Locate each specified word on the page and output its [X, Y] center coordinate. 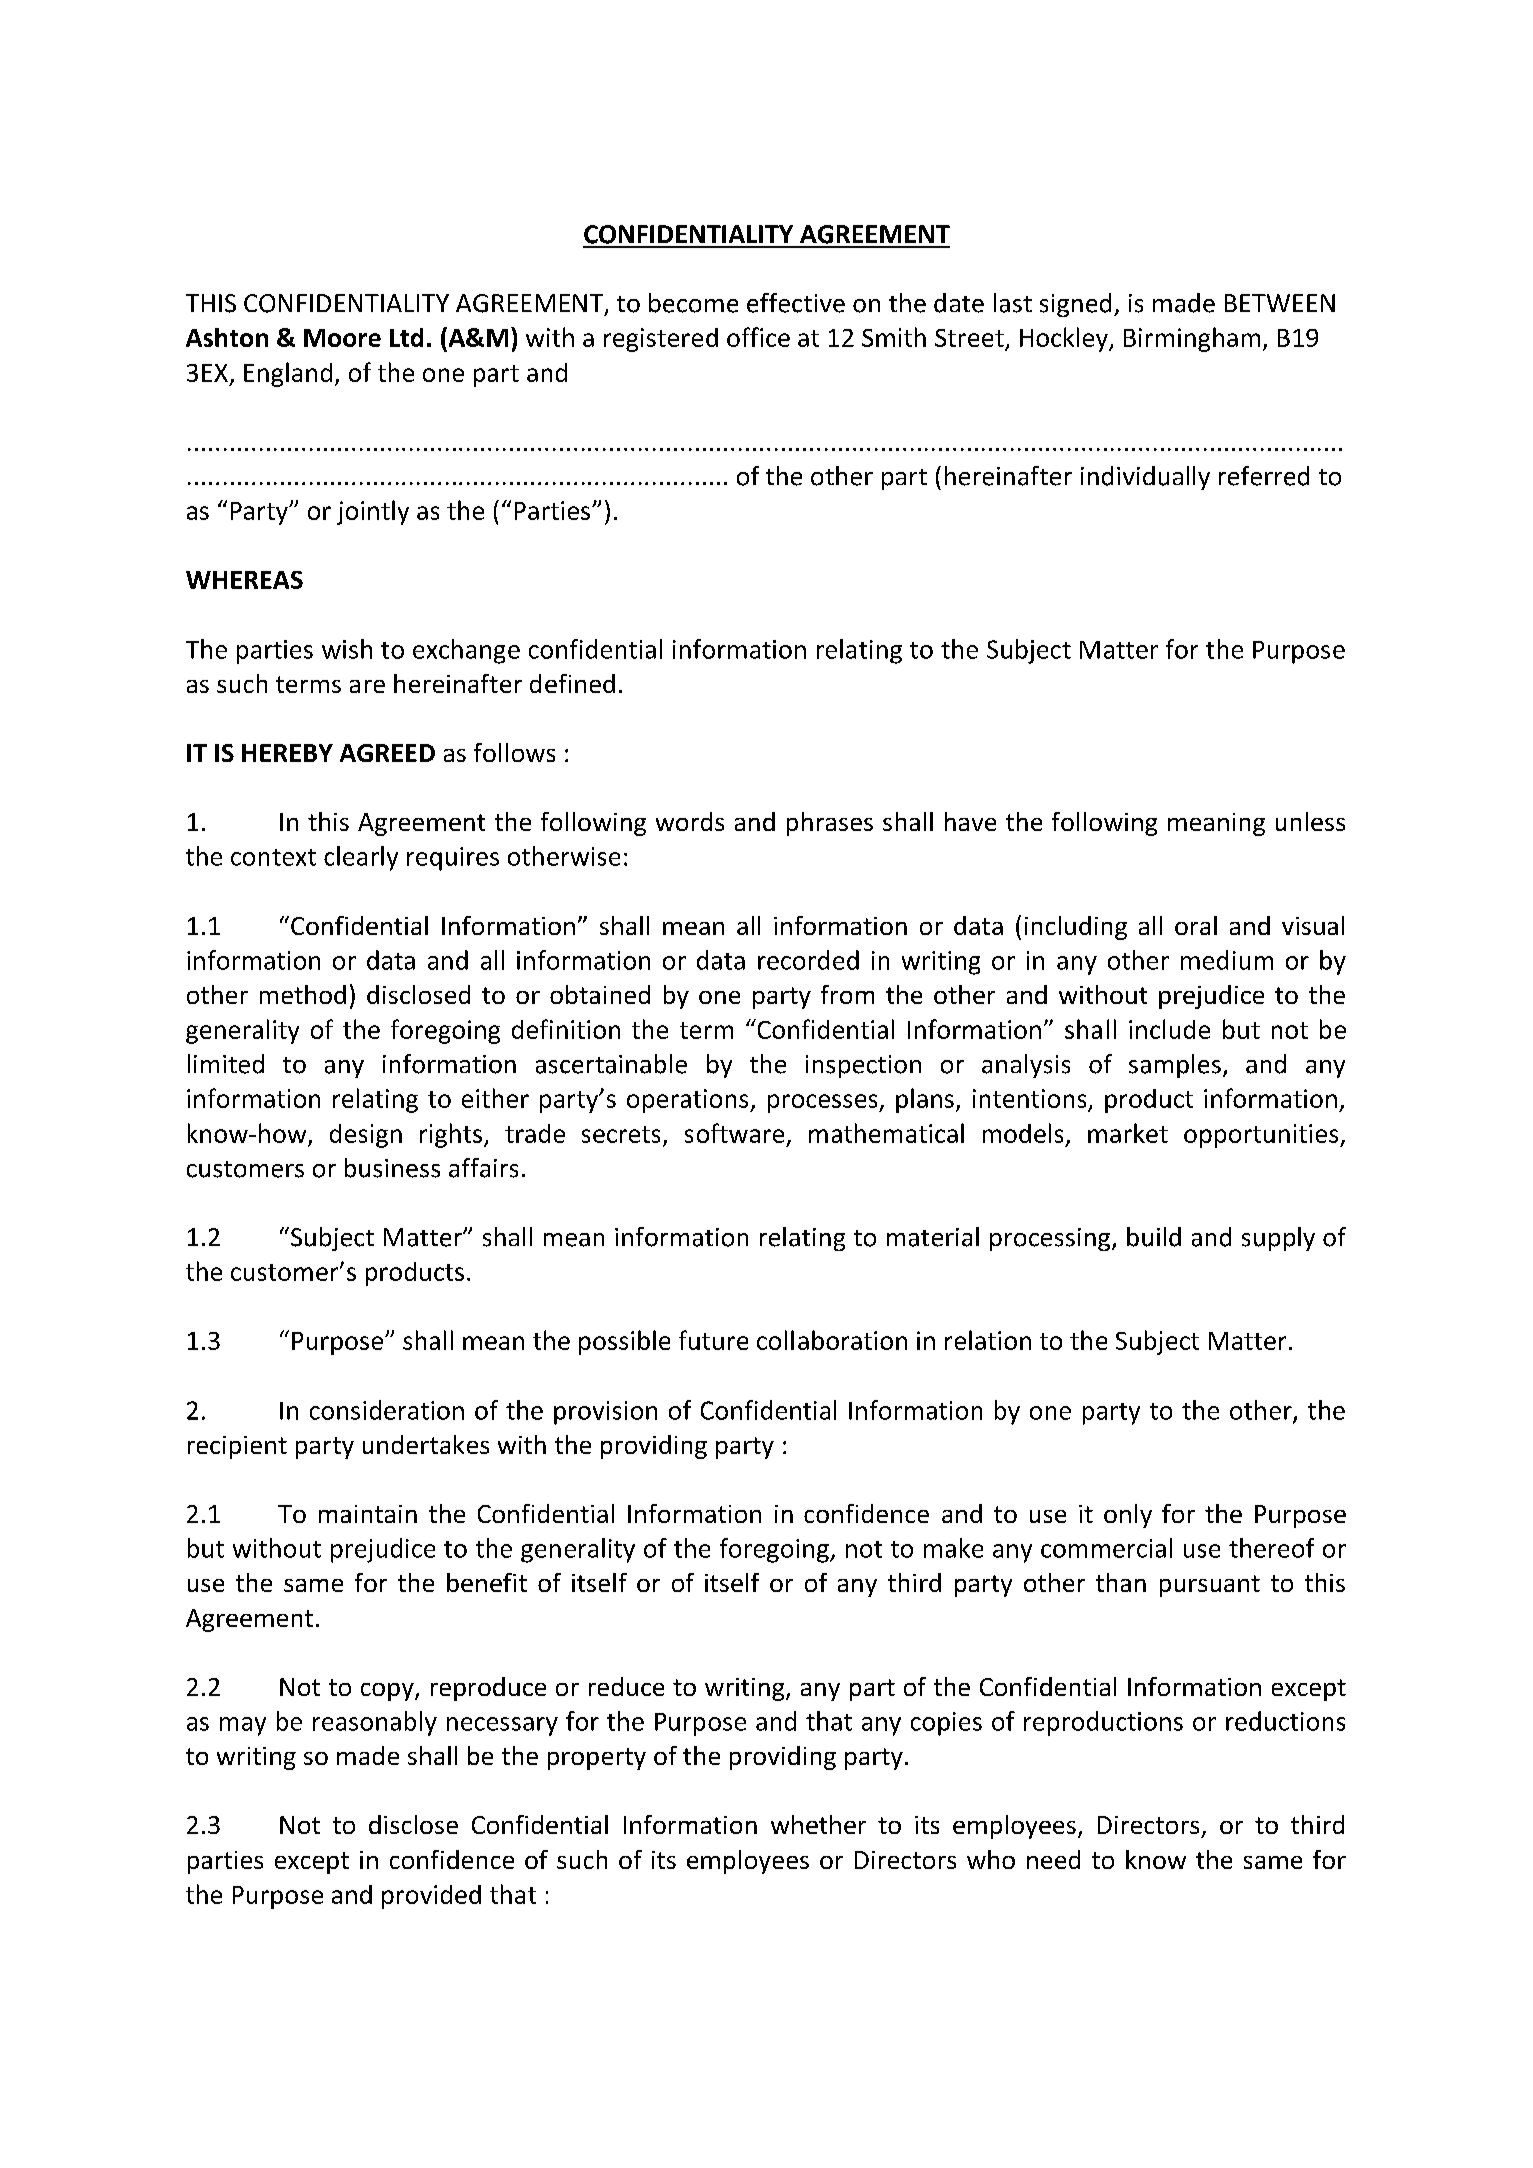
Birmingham [1192, 339]
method [303, 994]
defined [572, 683]
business [392, 1168]
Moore [342, 338]
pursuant [1210, 1586]
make [953, 1548]
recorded [808, 960]
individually [1145, 478]
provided [431, 1897]
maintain [368, 1514]
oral [1196, 925]
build [1154, 1237]
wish [347, 649]
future [713, 1340]
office [758, 337]
